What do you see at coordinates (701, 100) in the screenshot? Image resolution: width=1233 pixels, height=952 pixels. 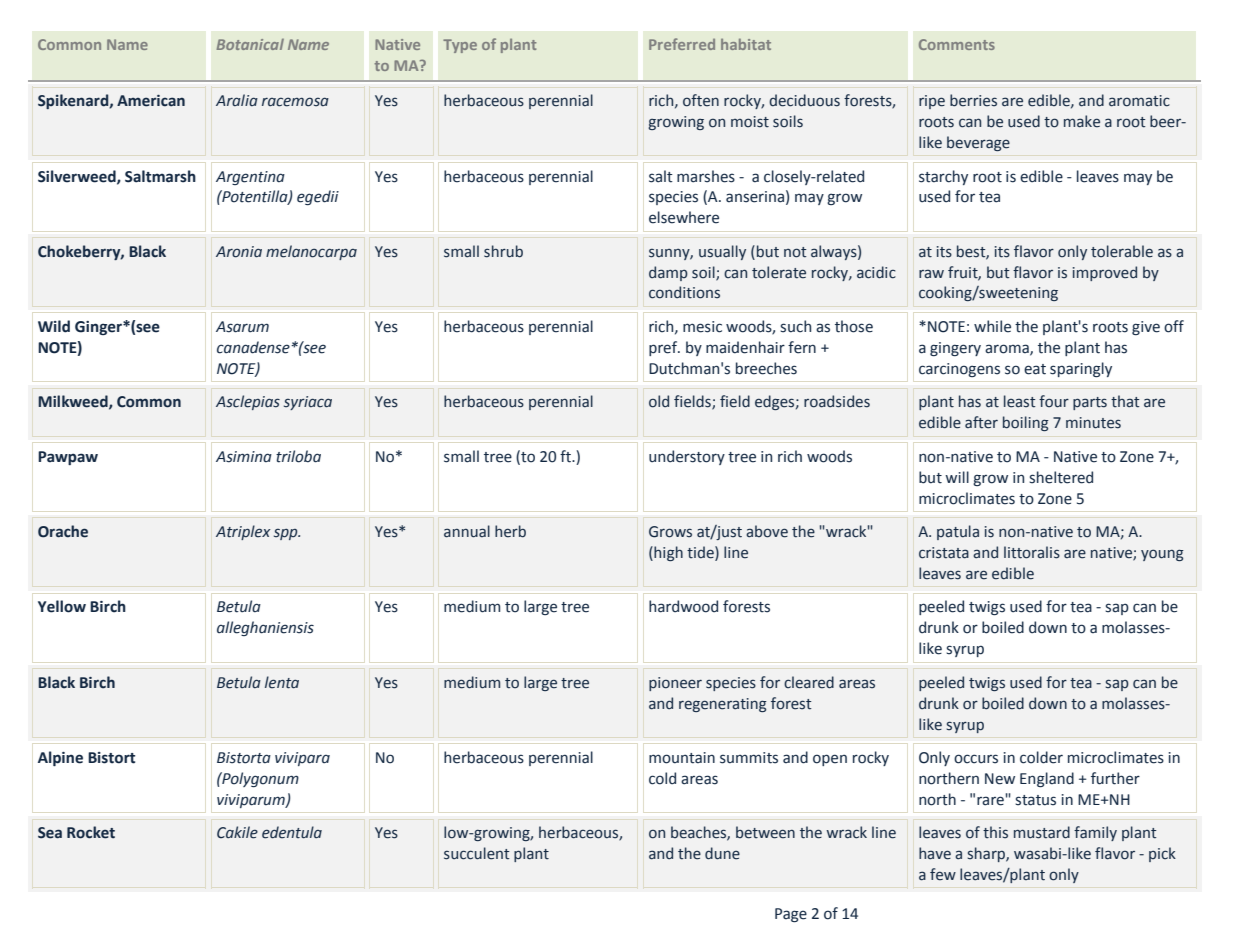 I see `often` at bounding box center [701, 100].
